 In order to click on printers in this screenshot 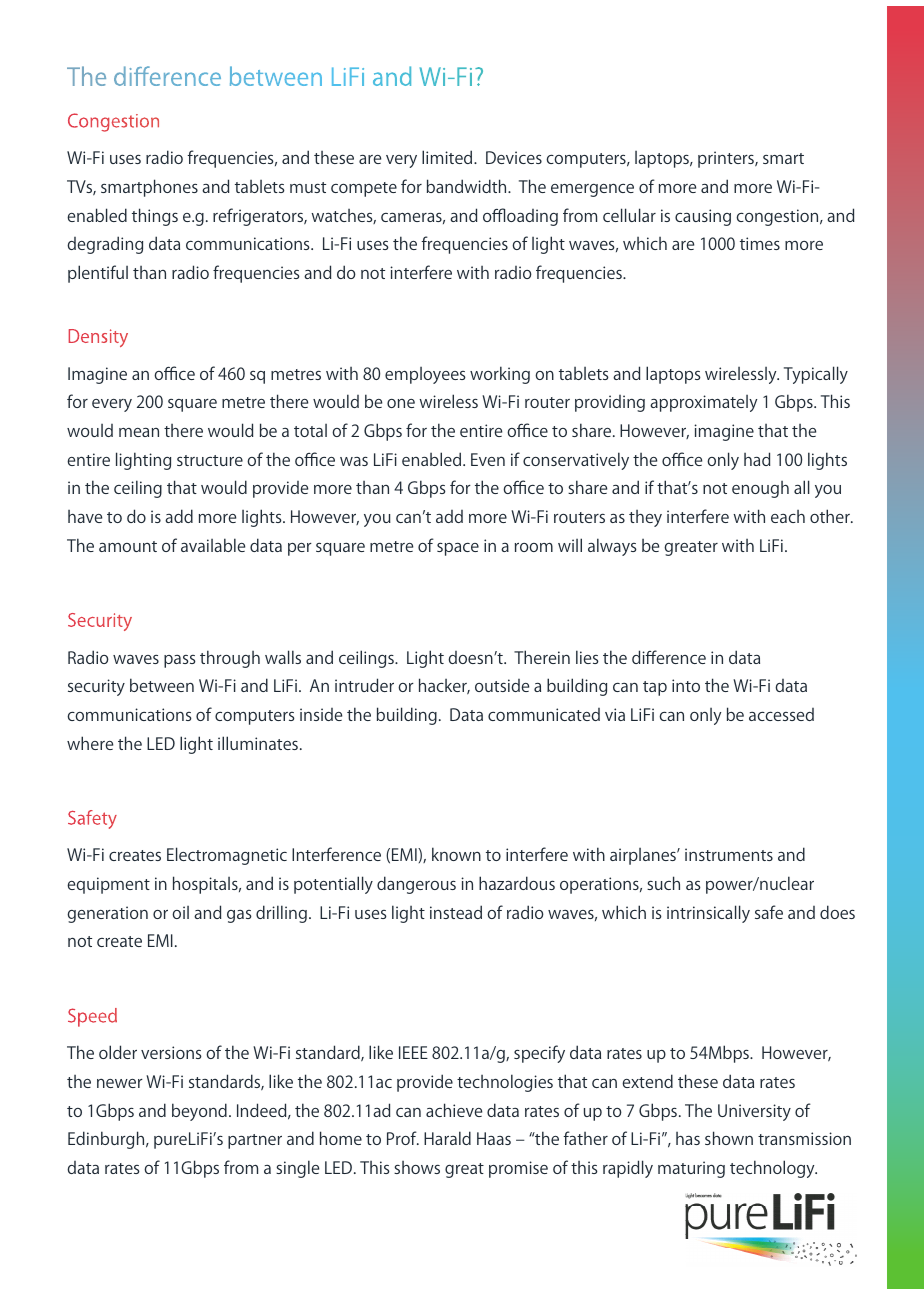, I will do `click(727, 159)`.
